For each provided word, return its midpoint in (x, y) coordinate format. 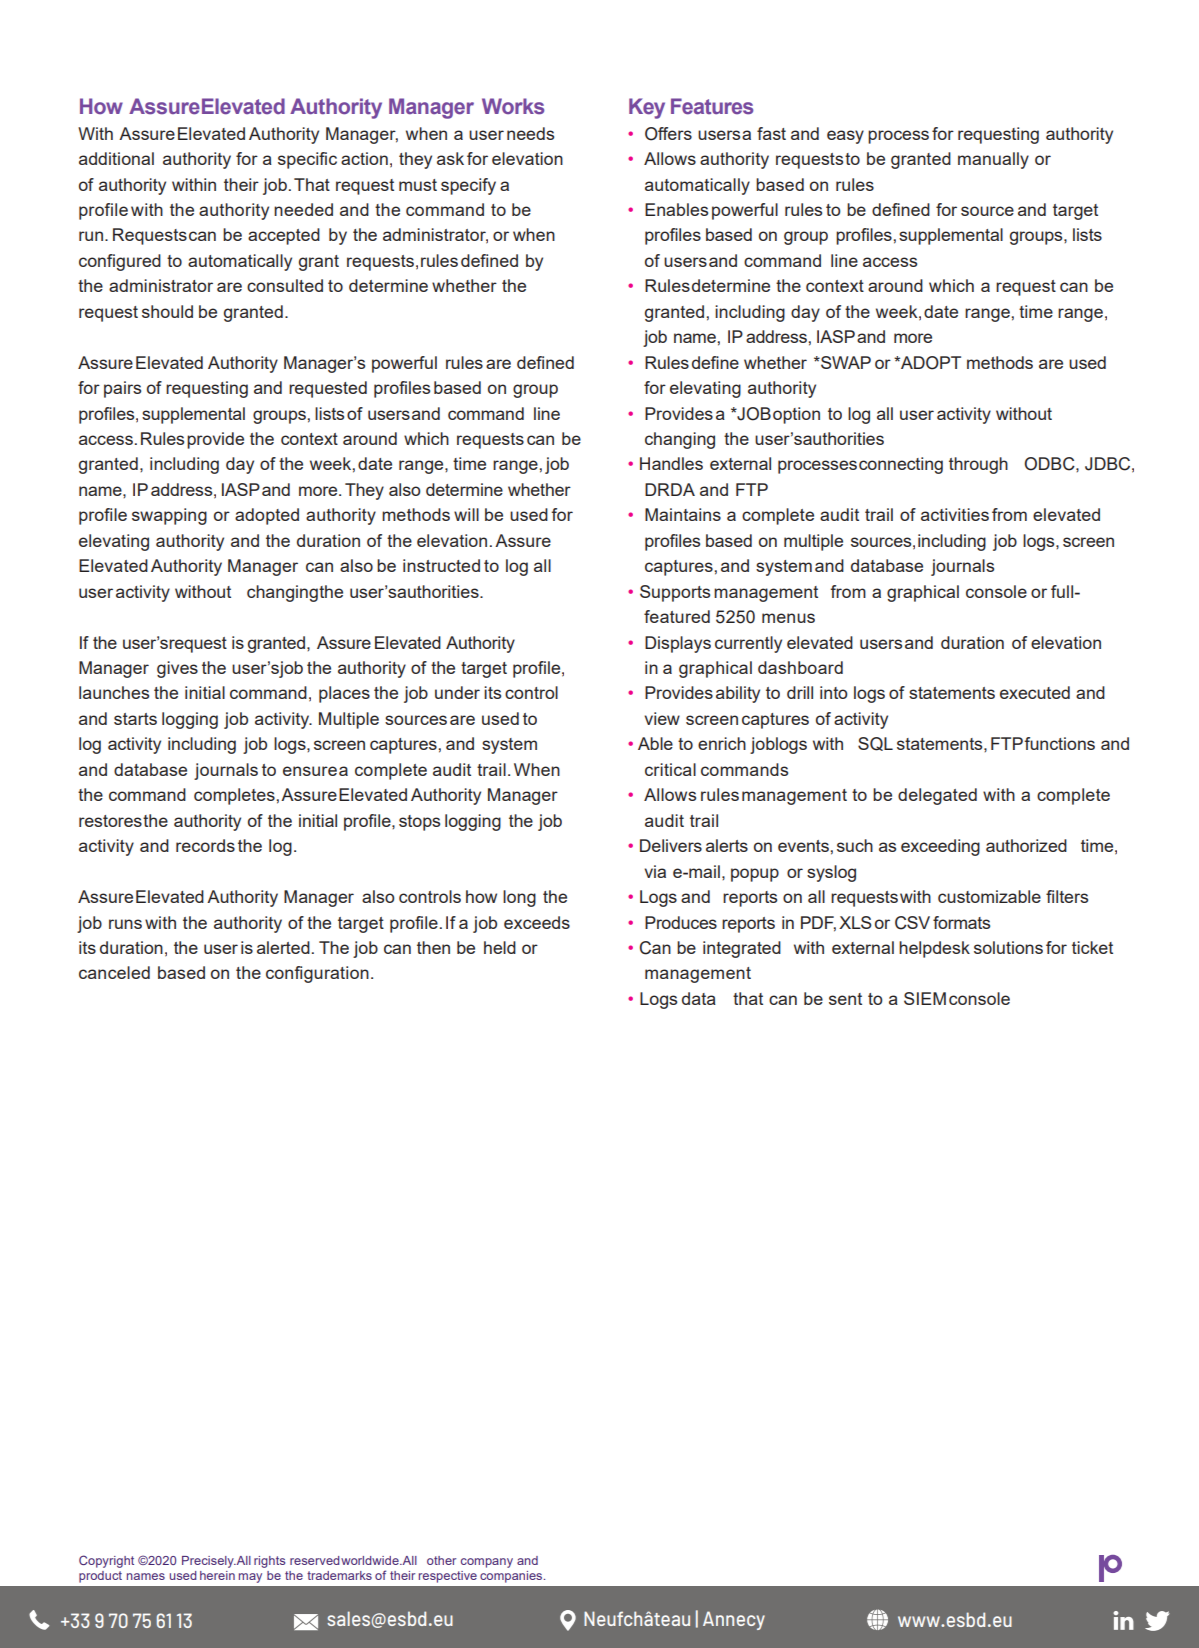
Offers (668, 134)
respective (448, 1577)
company (487, 1563)
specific (307, 160)
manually (993, 160)
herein (217, 1575)
